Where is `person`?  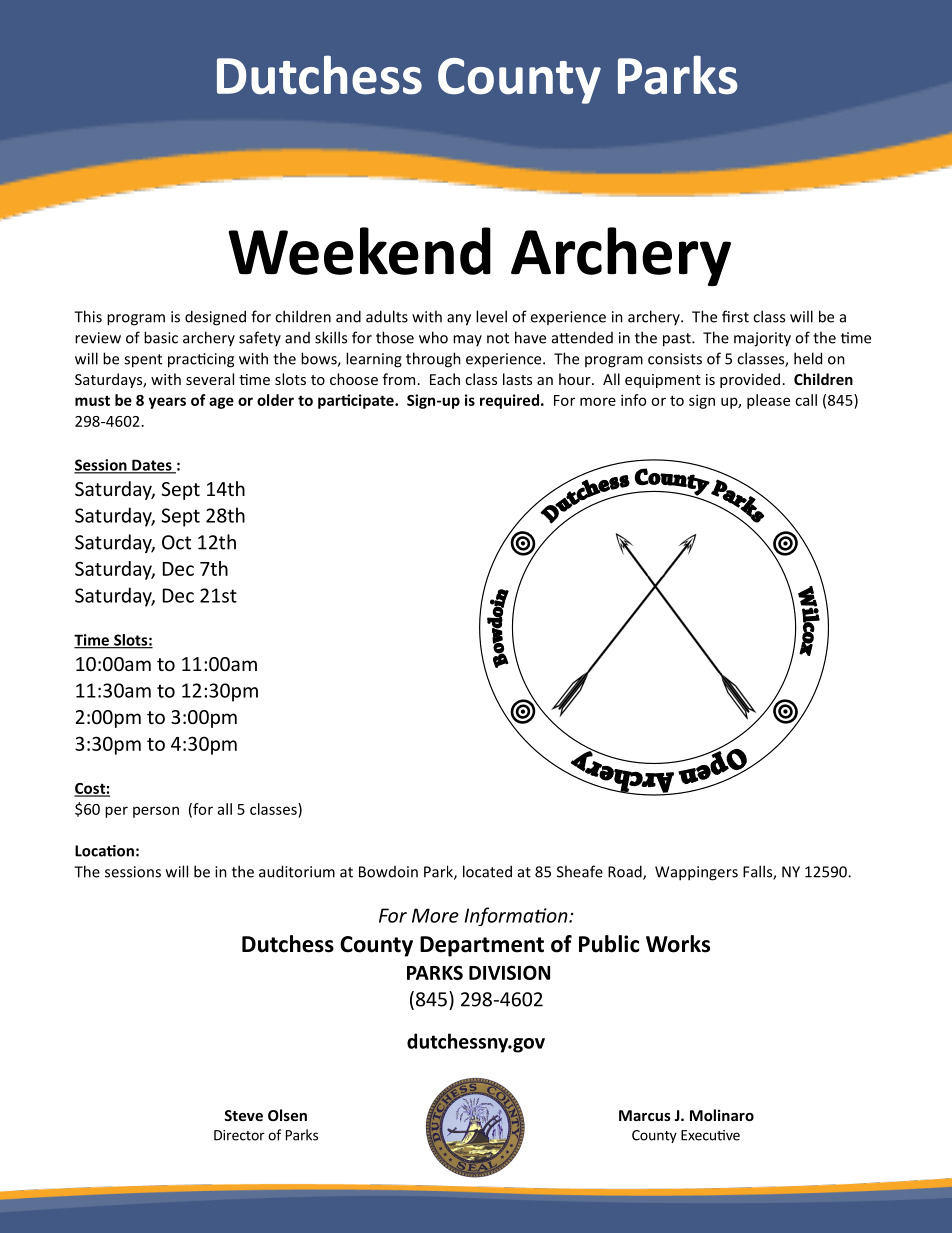 person is located at coordinates (156, 812).
